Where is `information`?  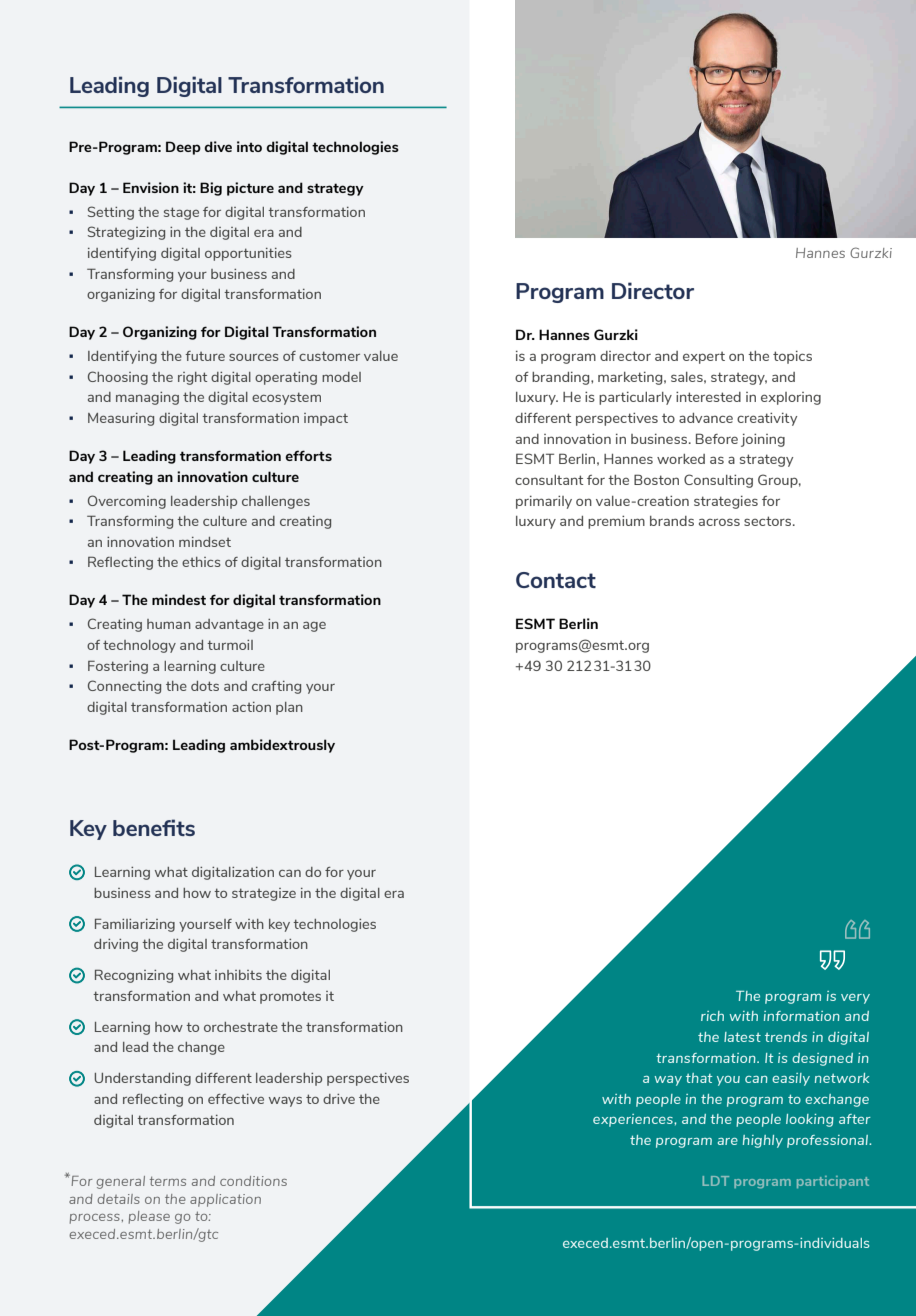
information is located at coordinates (802, 1016).
